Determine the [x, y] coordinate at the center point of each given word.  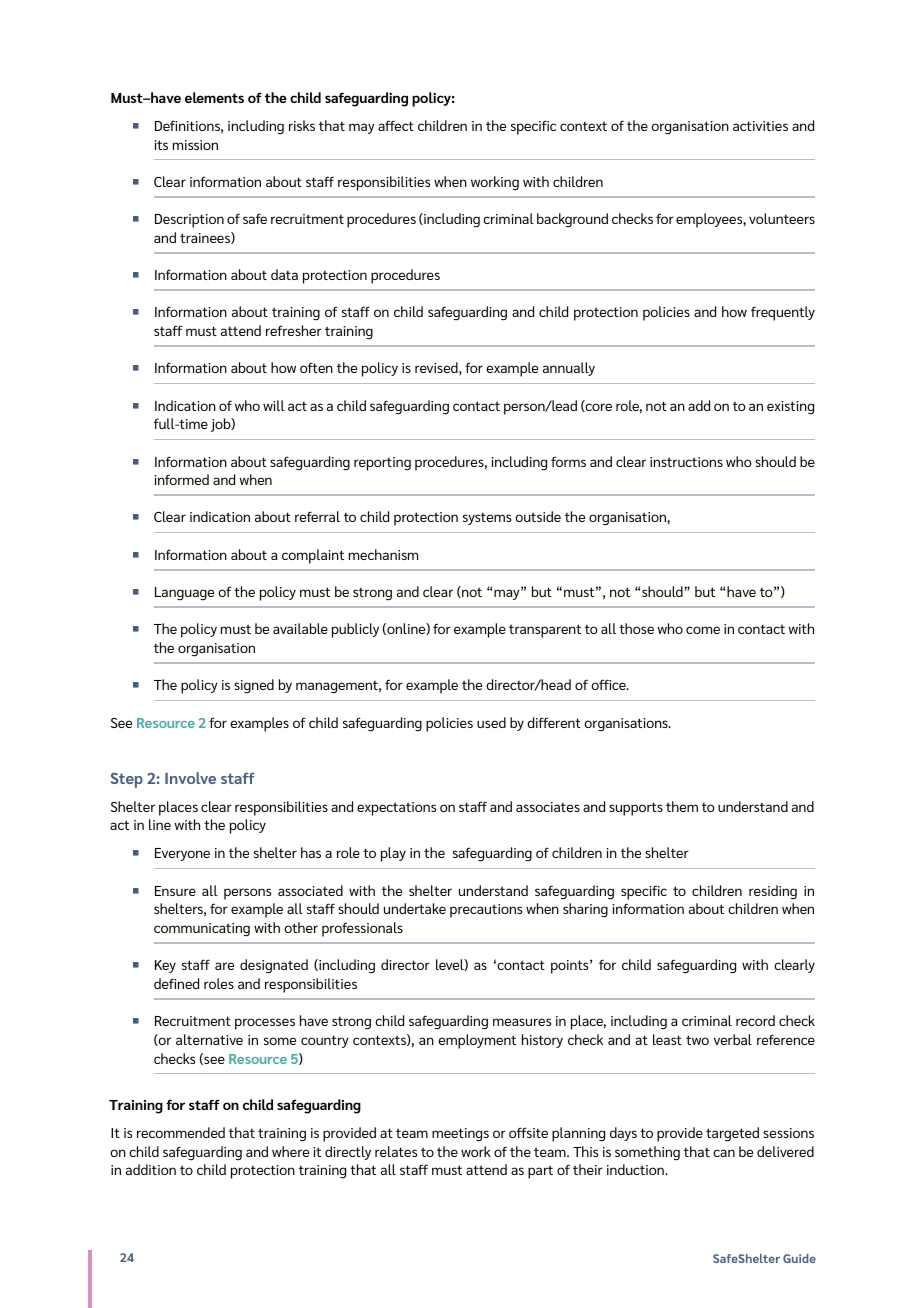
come [703, 630]
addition [151, 1169]
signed [254, 686]
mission [195, 145]
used [491, 722]
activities [760, 126]
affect [396, 125]
